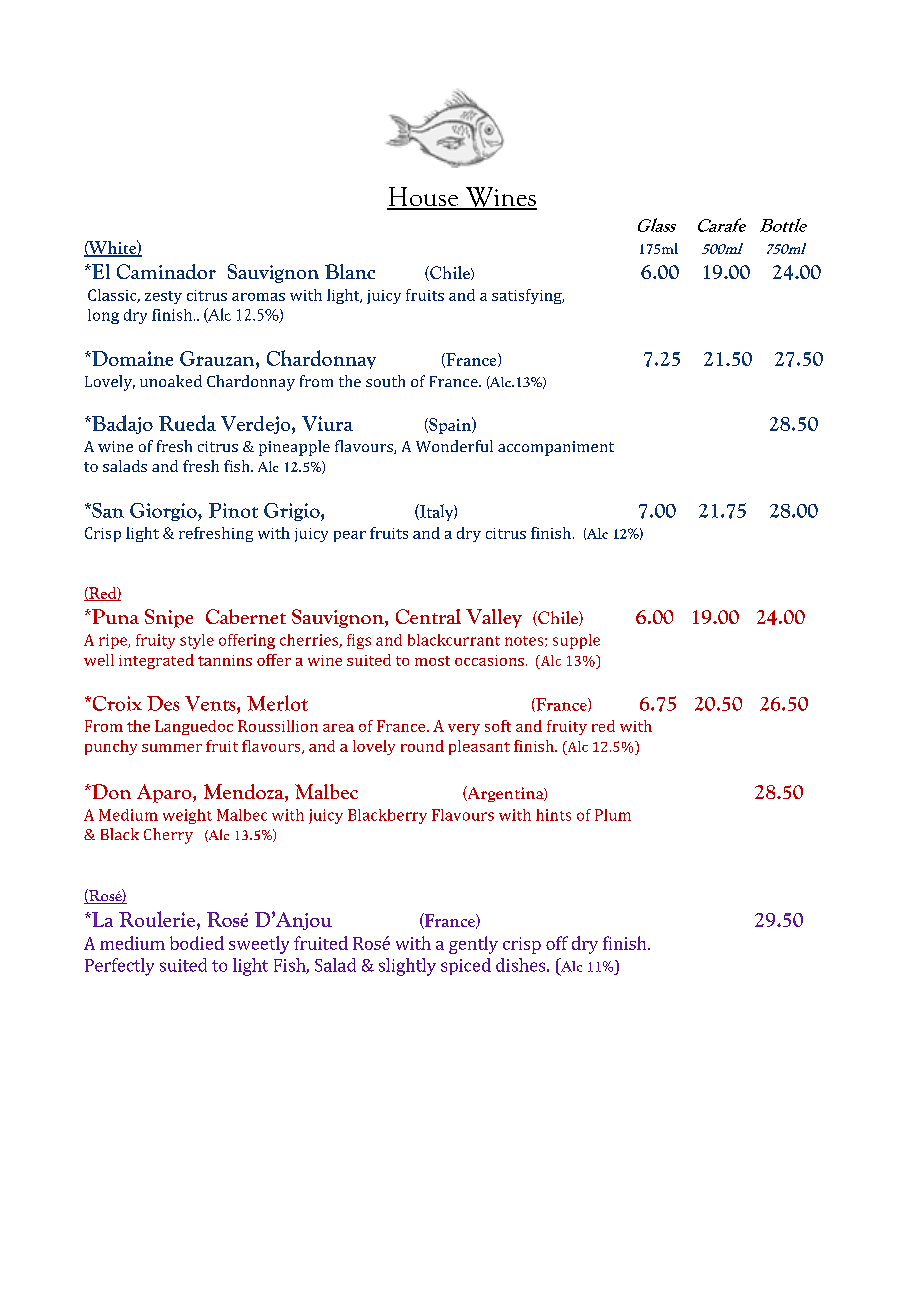  Describe the element at coordinates (556, 448) in the screenshot. I see `accompaniment` at that location.
